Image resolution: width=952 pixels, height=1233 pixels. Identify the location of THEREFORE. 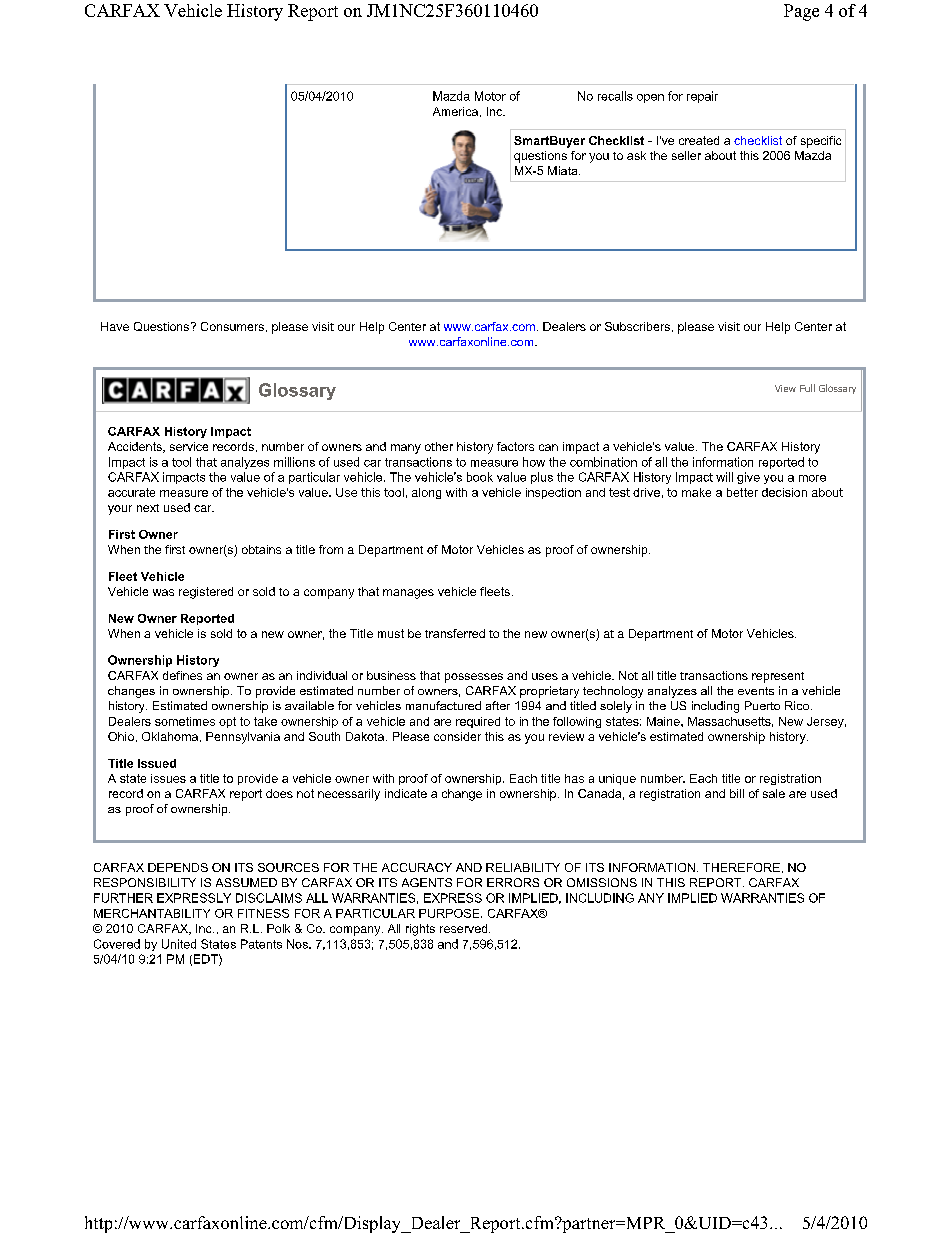
(741, 867).
